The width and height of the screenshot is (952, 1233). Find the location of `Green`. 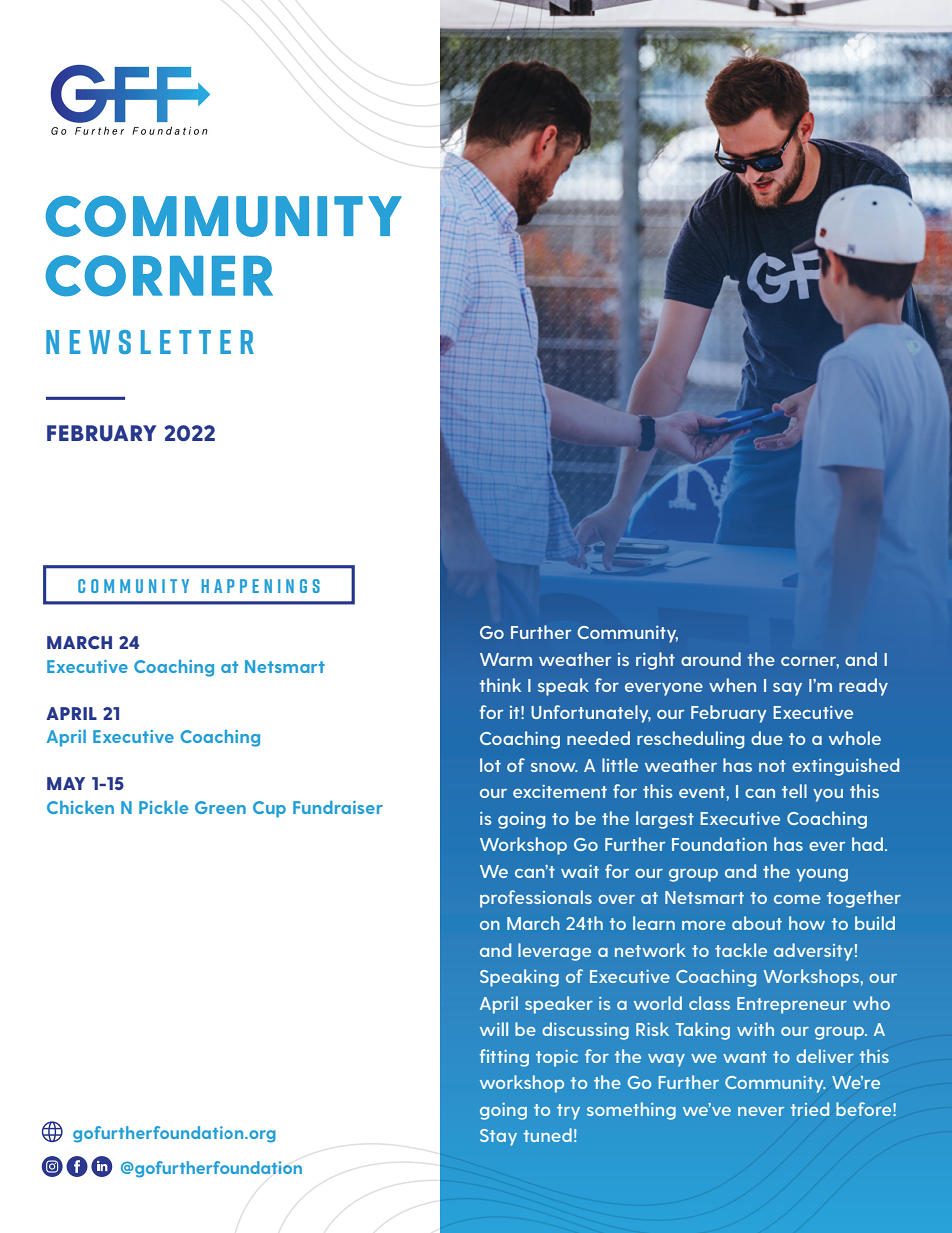

Green is located at coordinates (220, 807).
